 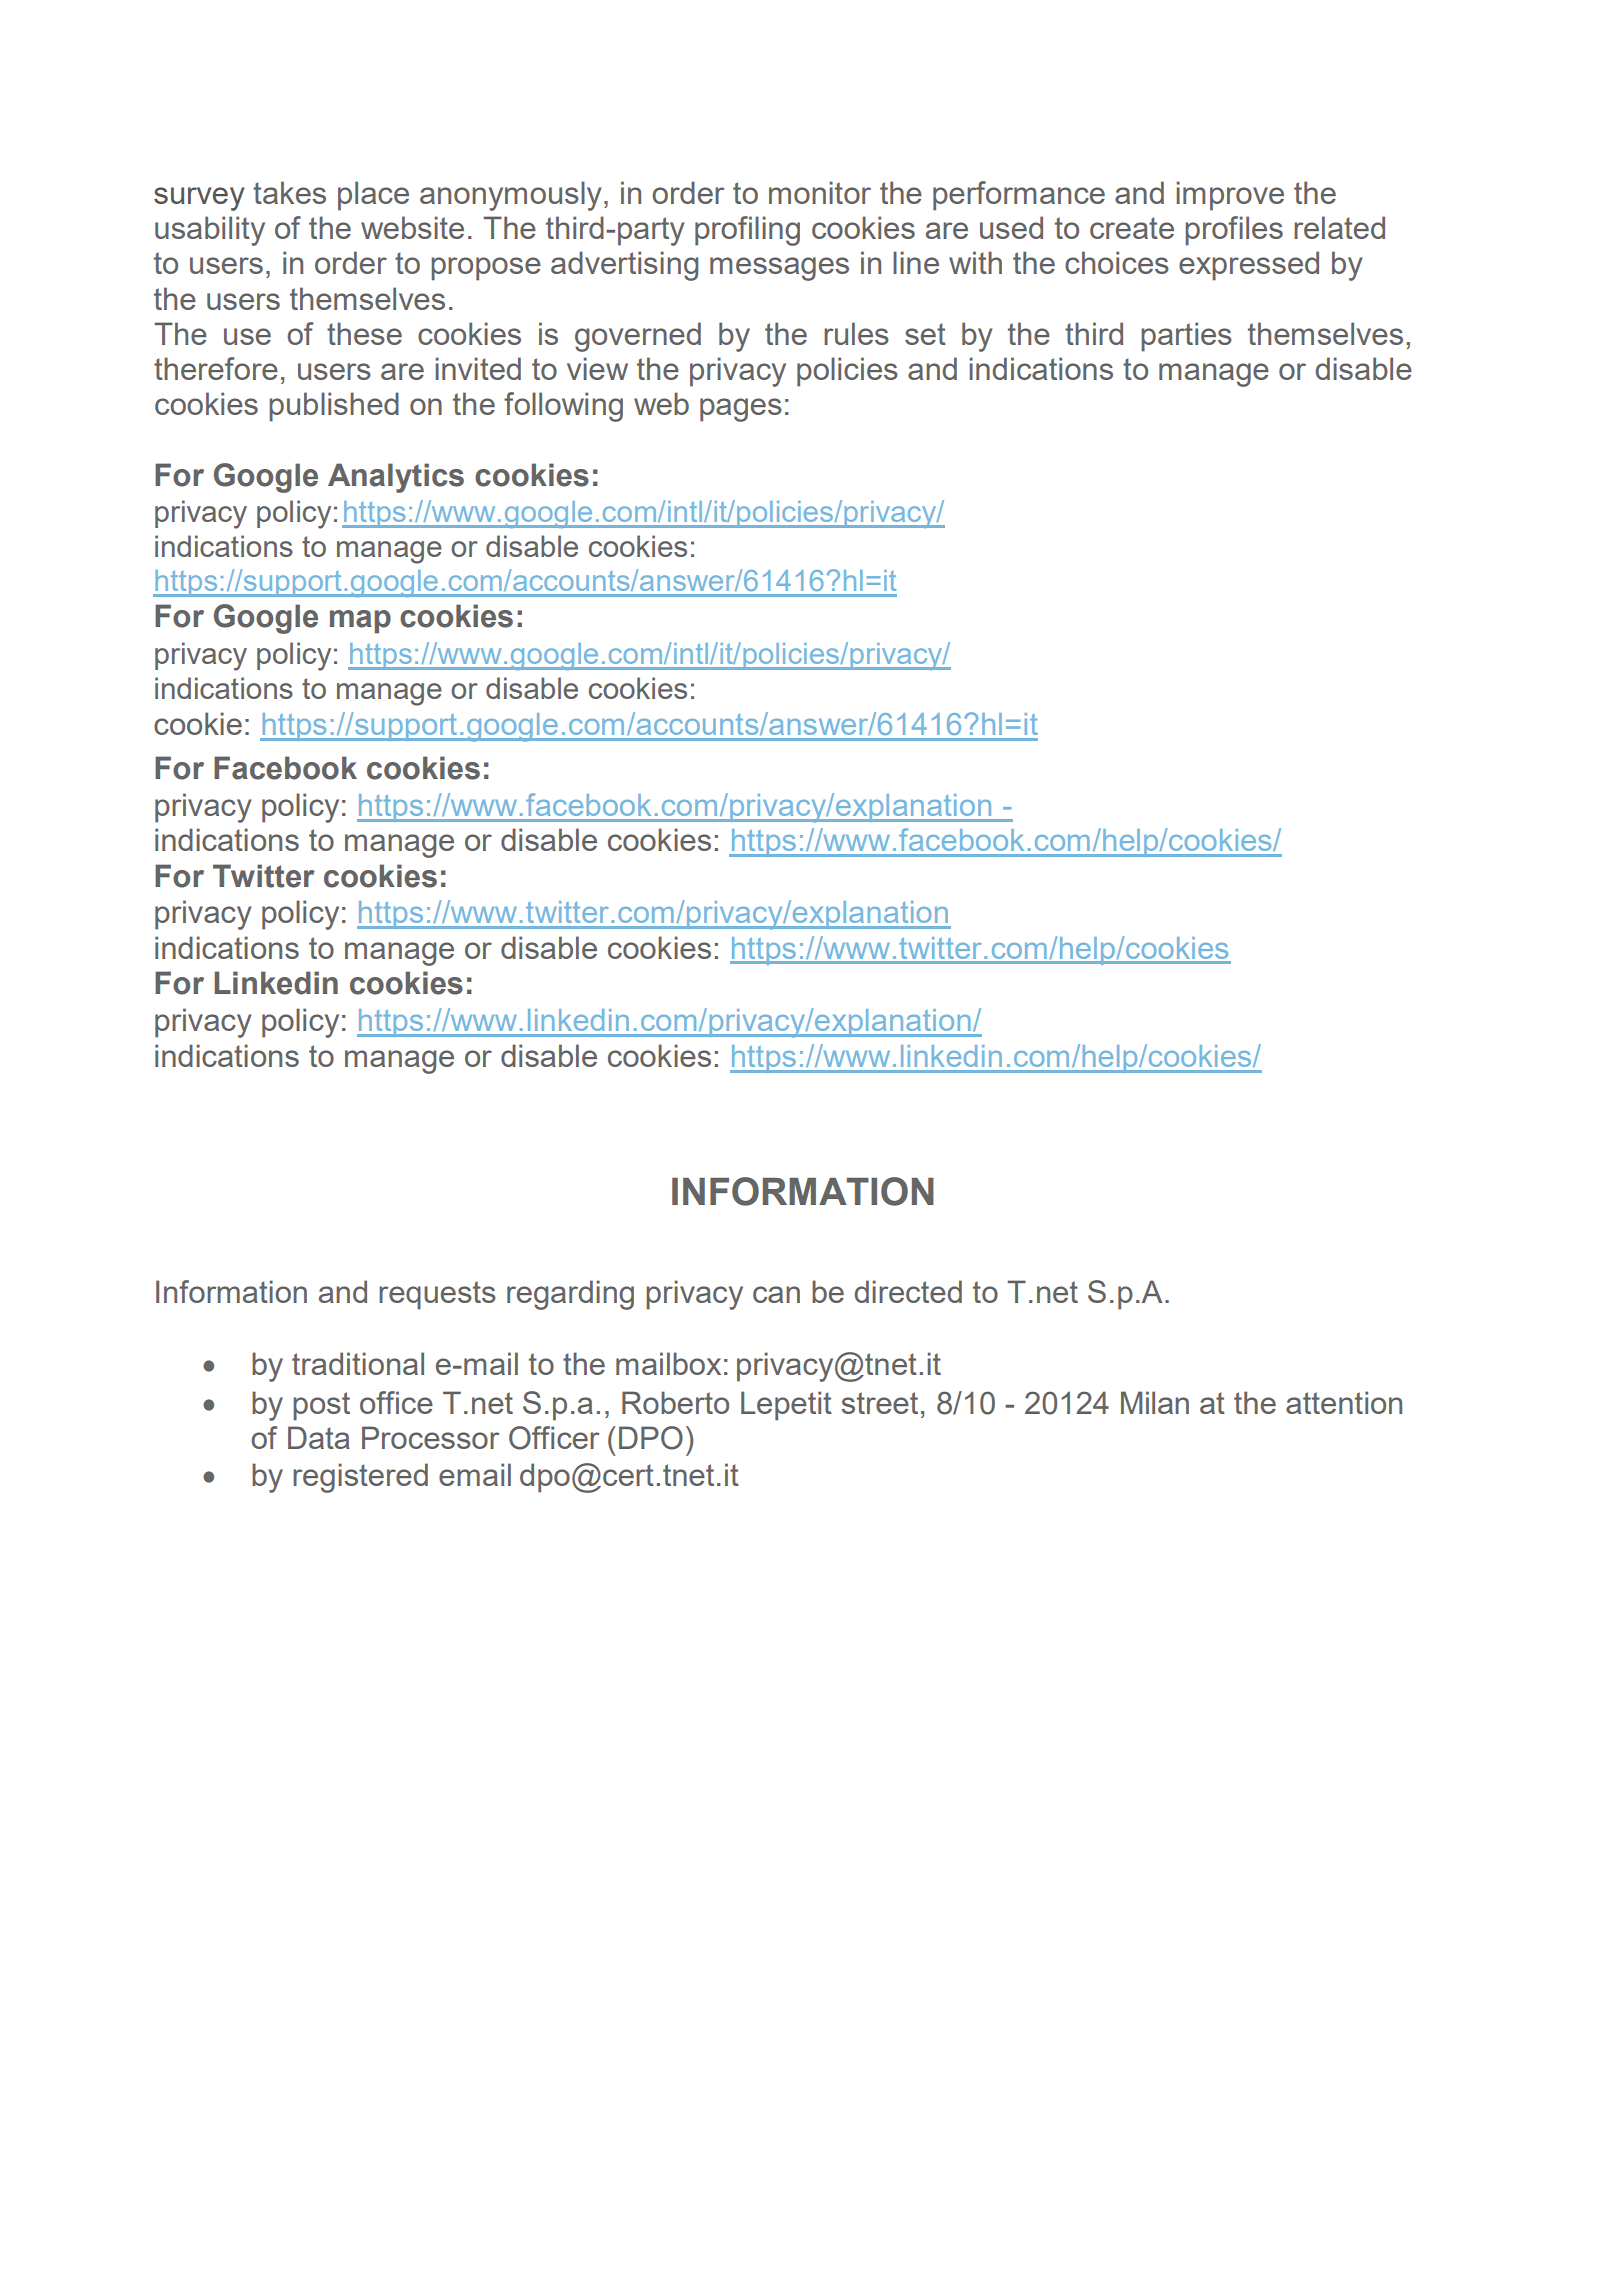 What do you see at coordinates (373, 196) in the page?
I see `place` at bounding box center [373, 196].
